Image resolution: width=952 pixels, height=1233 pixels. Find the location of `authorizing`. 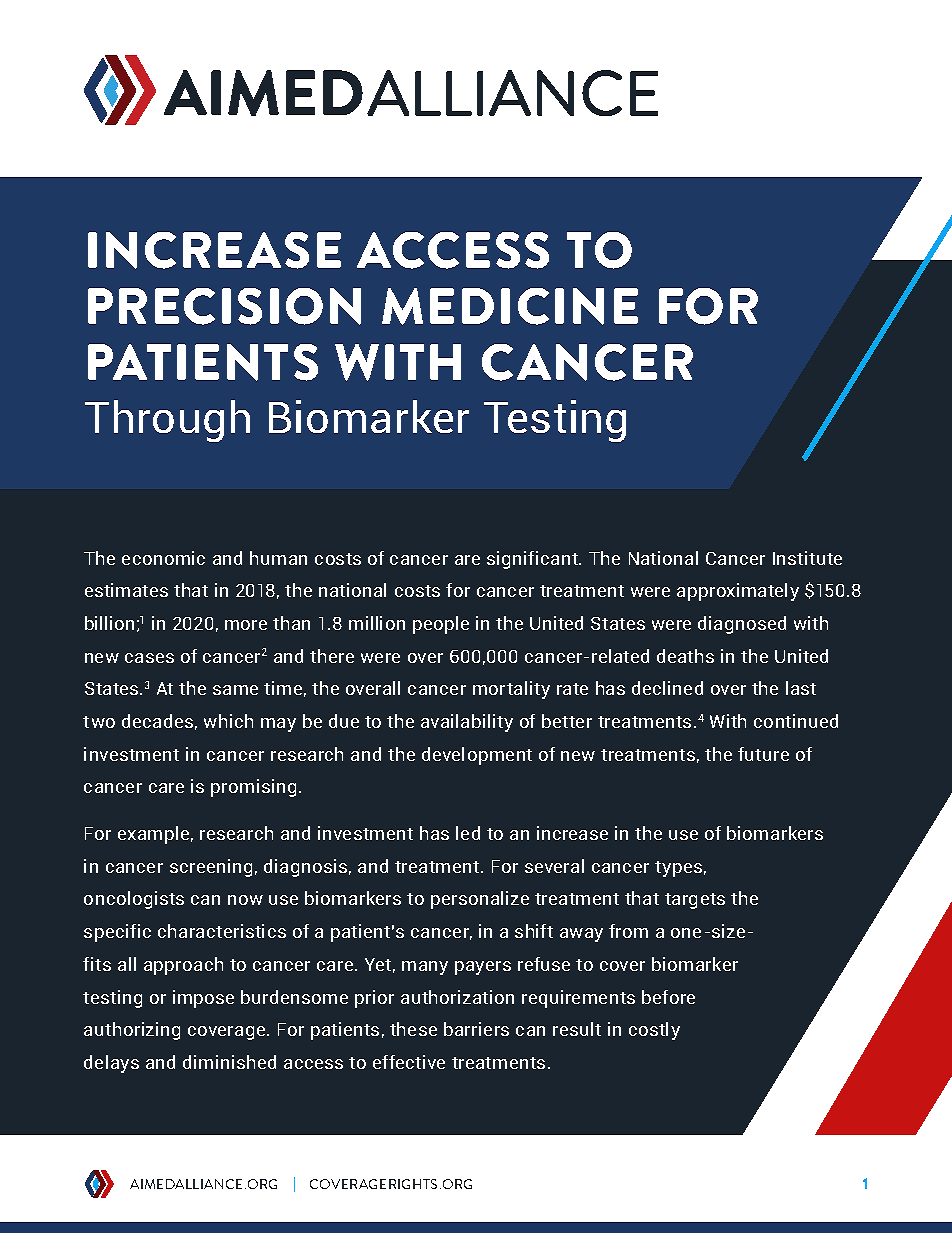

authorizing is located at coordinates (132, 1031).
